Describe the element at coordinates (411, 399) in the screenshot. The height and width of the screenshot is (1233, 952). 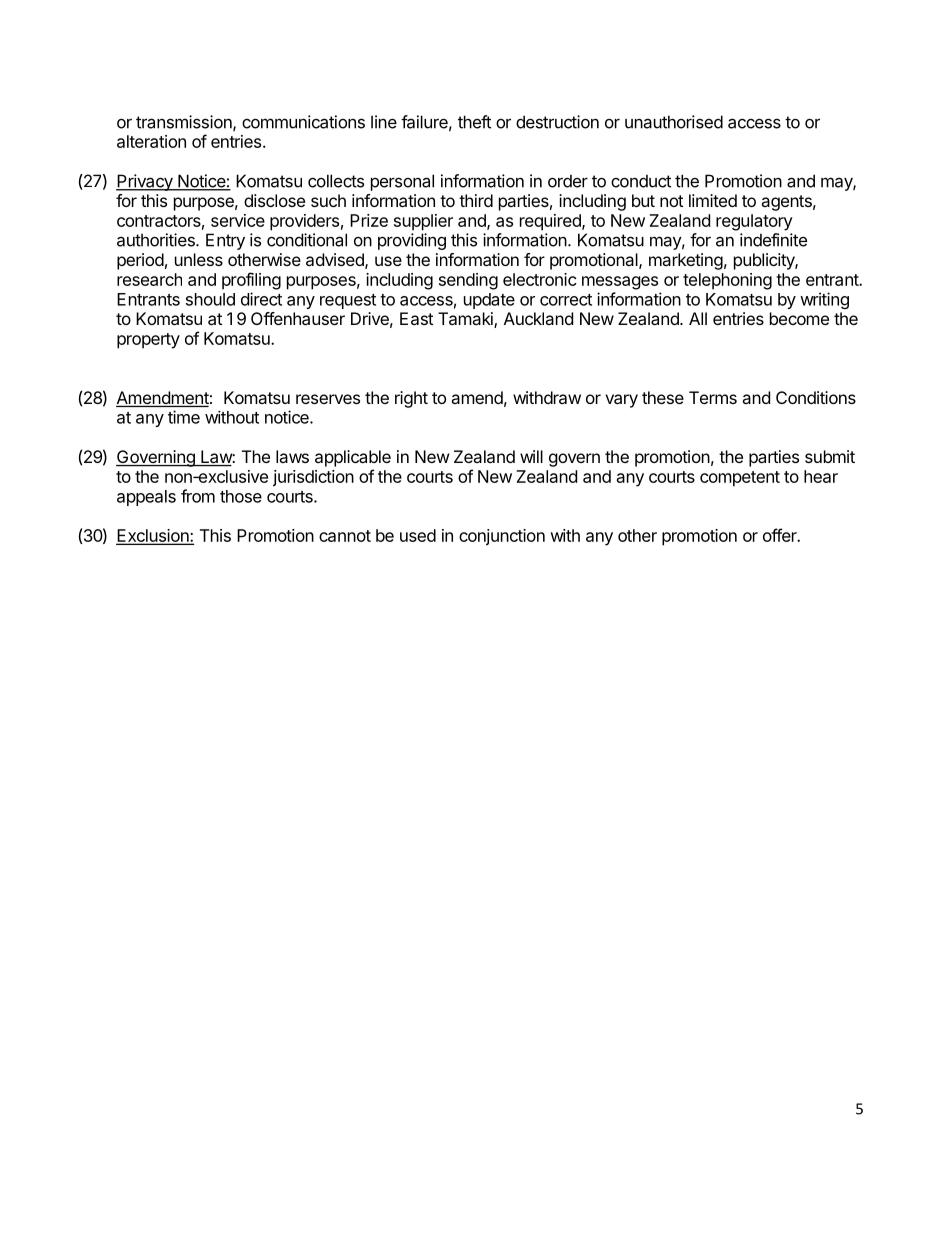
I see `right` at that location.
